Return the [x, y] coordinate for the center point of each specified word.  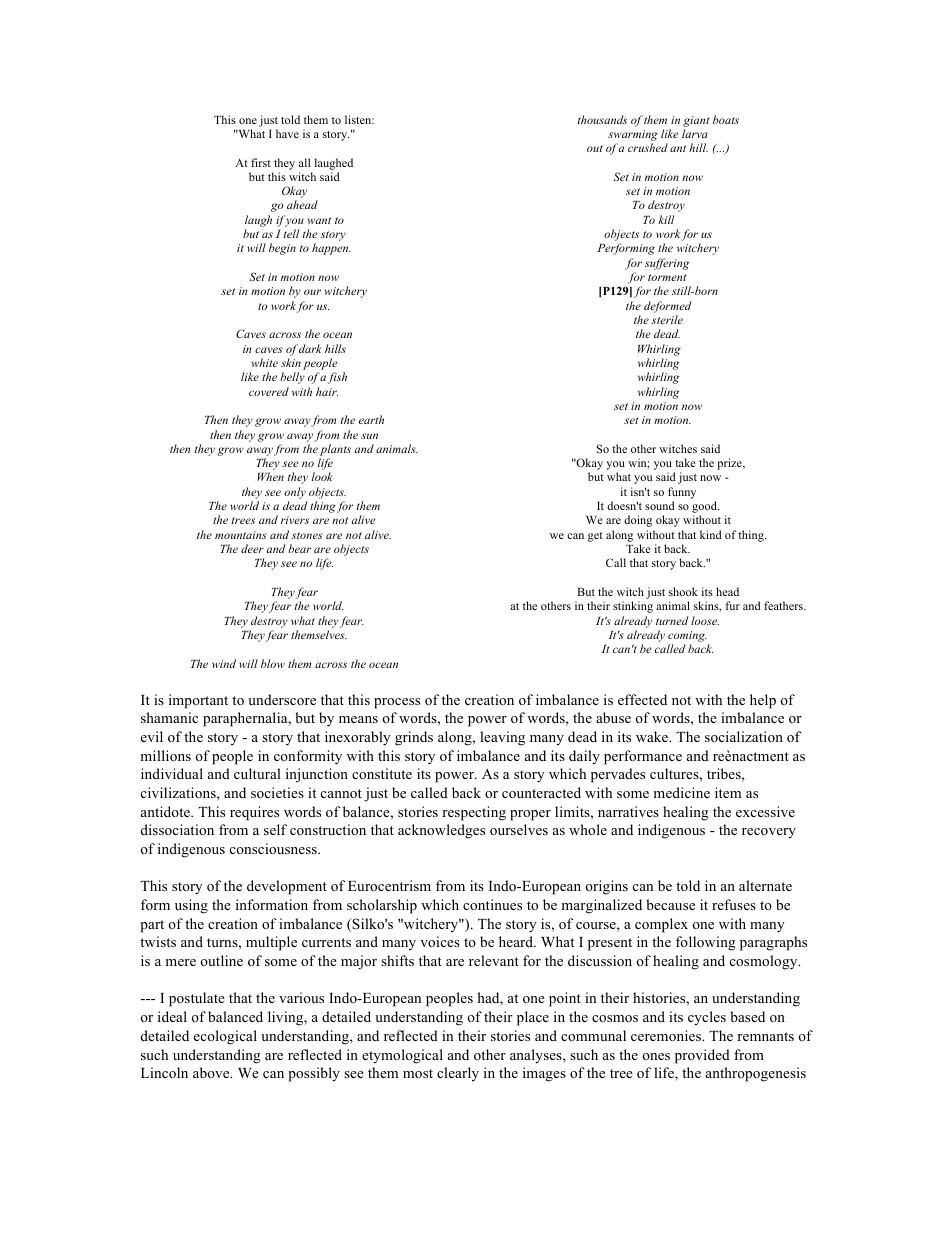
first [261, 162]
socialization [744, 736]
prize [730, 464]
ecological [225, 1037]
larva [695, 133]
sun [369, 436]
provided [702, 1056]
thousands [602, 119]
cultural [257, 773]
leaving [502, 738]
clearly [458, 1074]
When [270, 476]
